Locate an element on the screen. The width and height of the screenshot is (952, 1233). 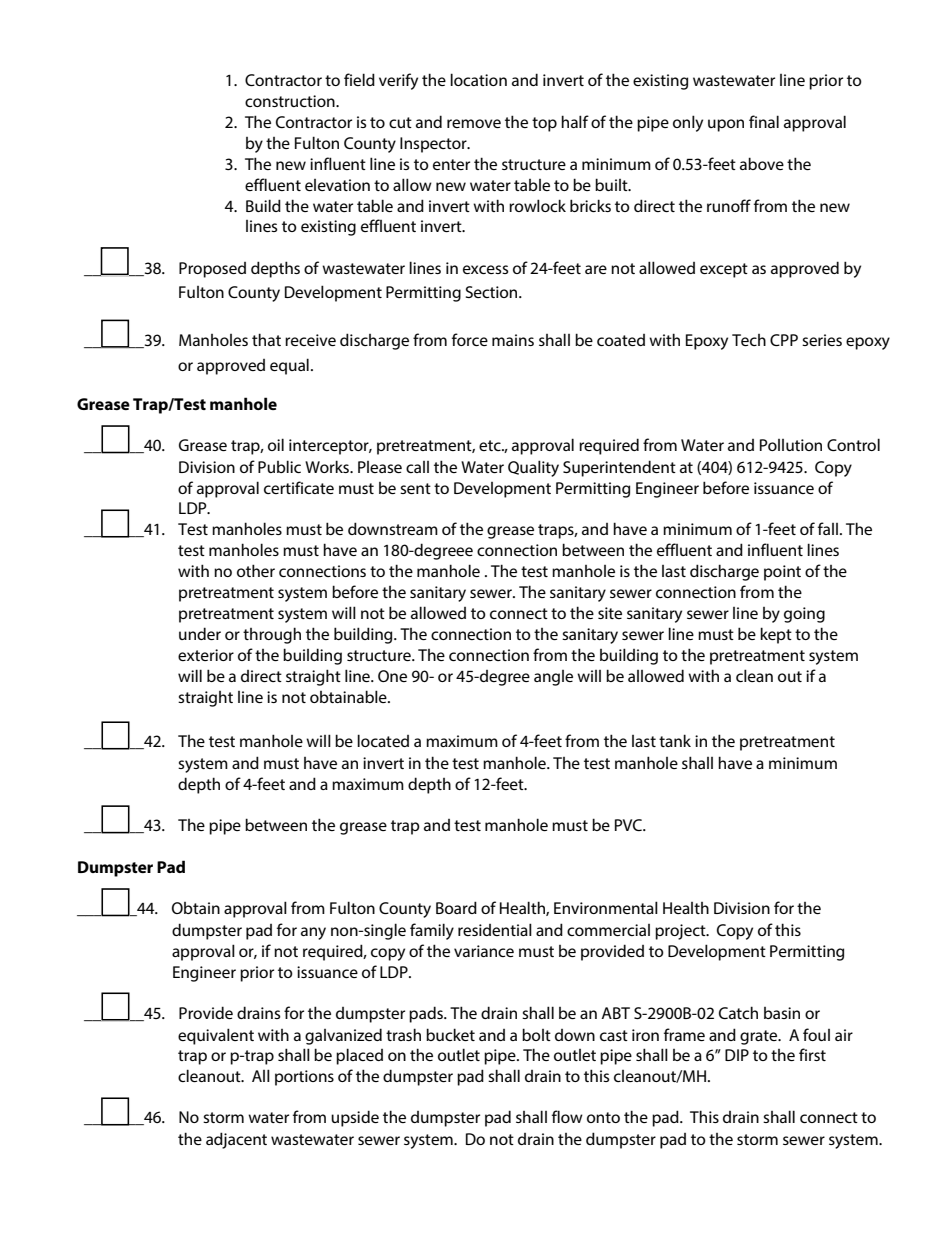
any is located at coordinates (313, 933).
